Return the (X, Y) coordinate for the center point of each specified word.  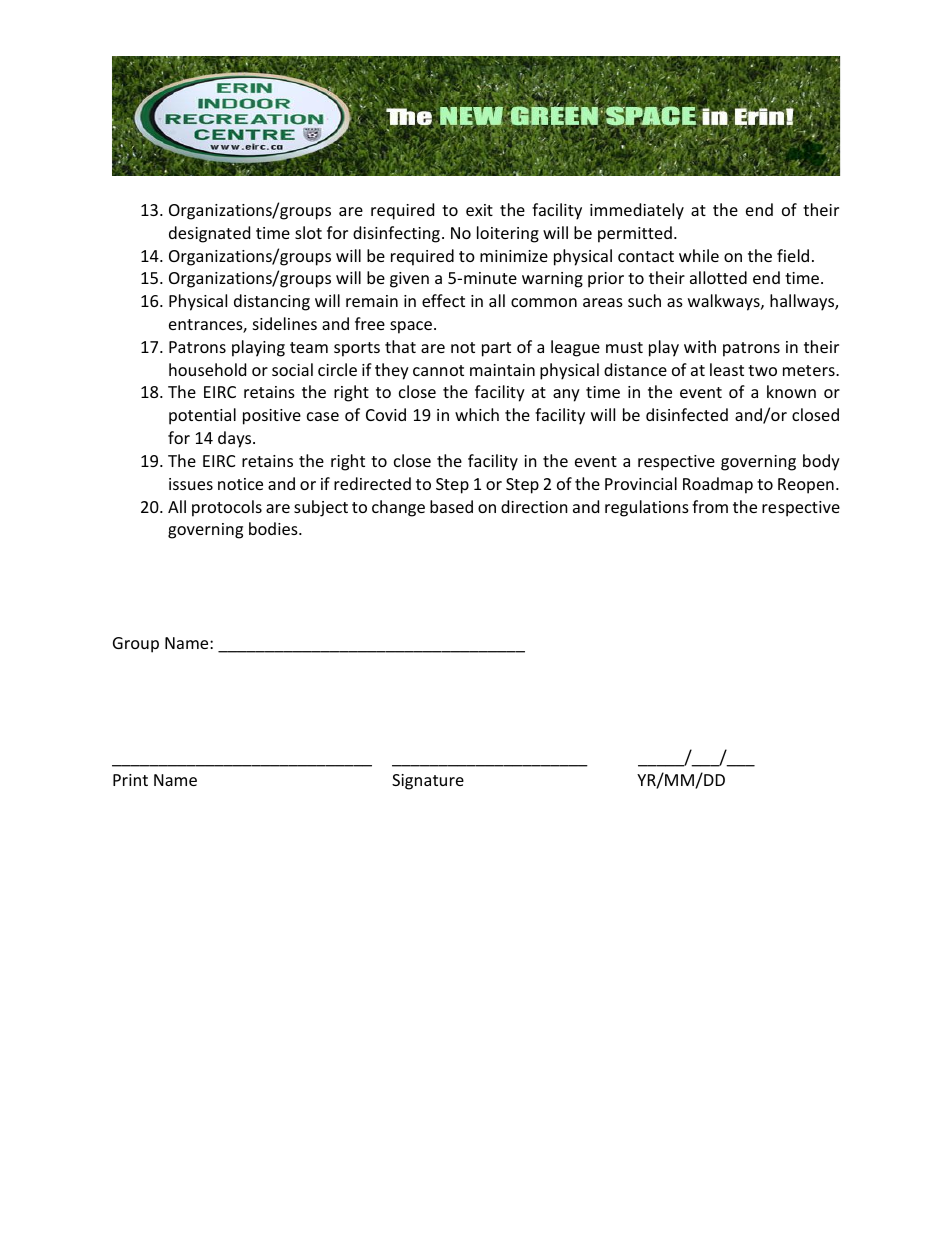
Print (130, 780)
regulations (647, 508)
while (699, 255)
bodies (274, 528)
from (710, 506)
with (700, 346)
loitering (508, 234)
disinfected (687, 414)
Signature (428, 782)
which (477, 414)
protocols (227, 508)
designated (209, 234)
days (236, 439)
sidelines (285, 323)
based (451, 506)
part (496, 349)
